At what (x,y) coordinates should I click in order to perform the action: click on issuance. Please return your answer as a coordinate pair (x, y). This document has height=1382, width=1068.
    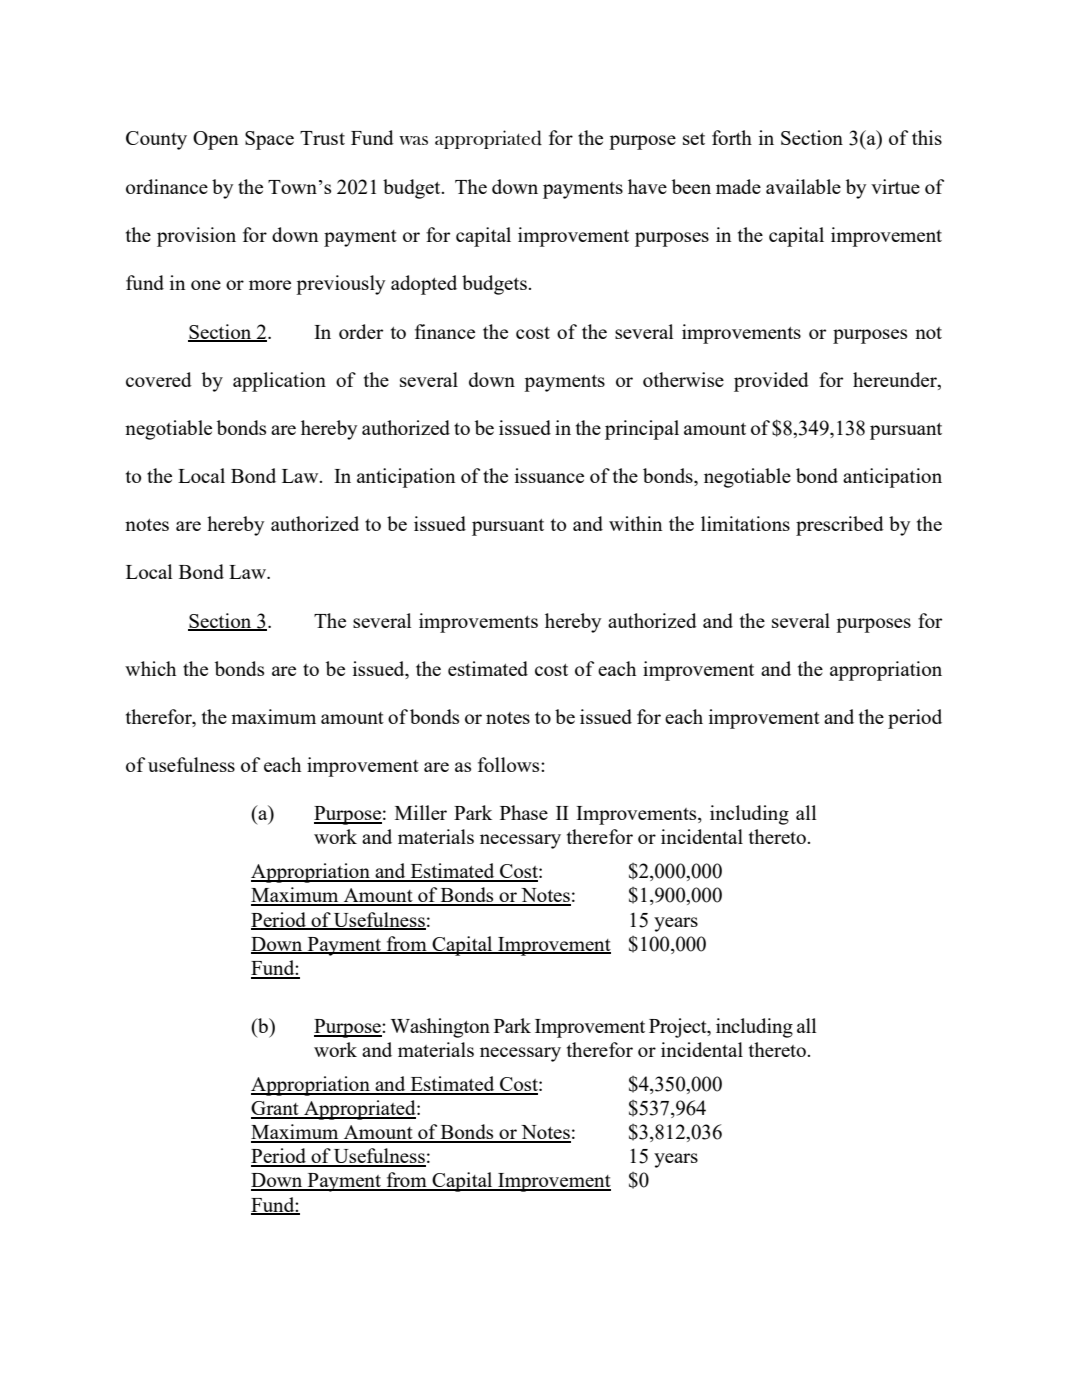
    Looking at the image, I should click on (549, 475).
